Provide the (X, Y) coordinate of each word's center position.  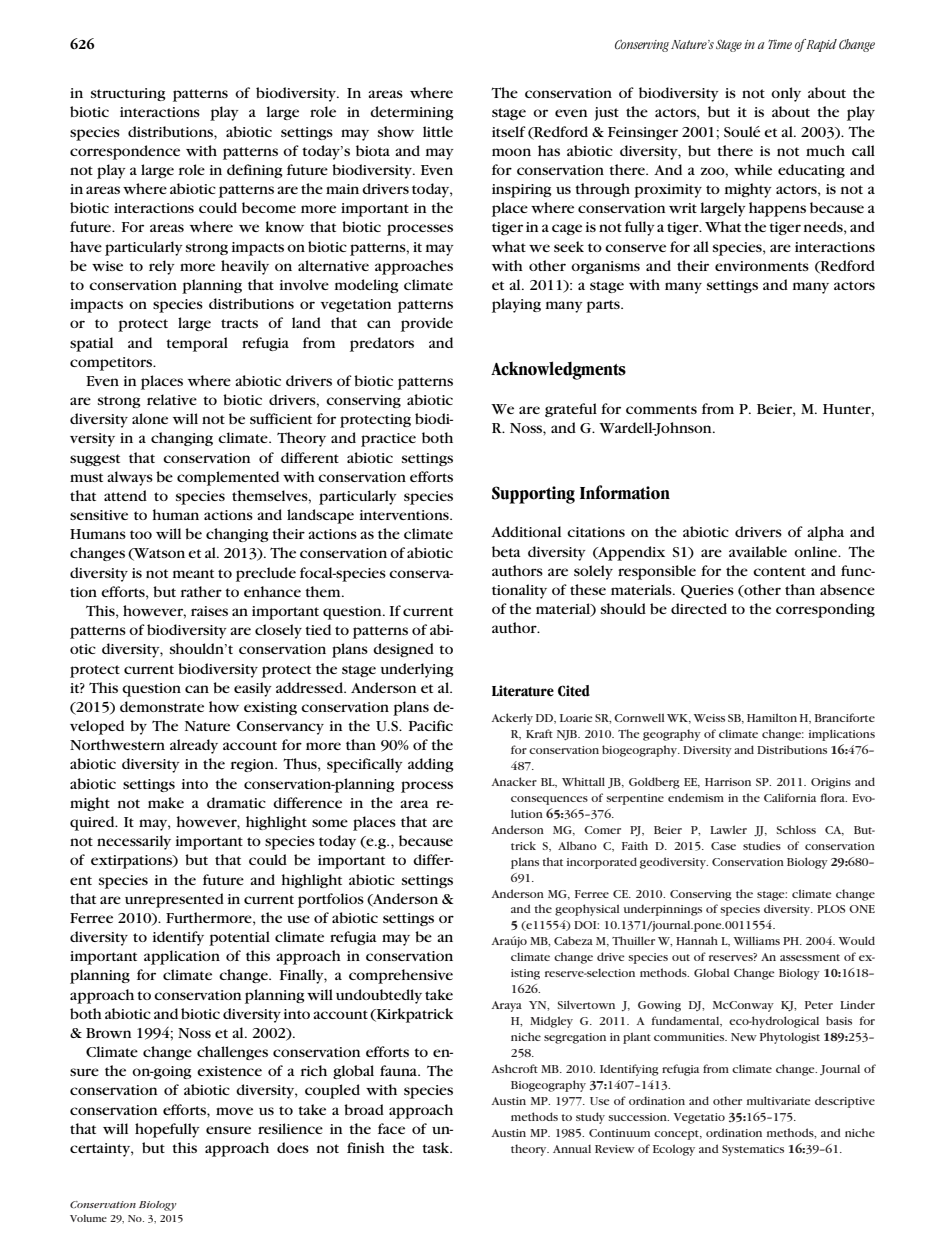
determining (412, 113)
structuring (128, 94)
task (437, 1147)
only (786, 94)
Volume (88, 1218)
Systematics (753, 1150)
